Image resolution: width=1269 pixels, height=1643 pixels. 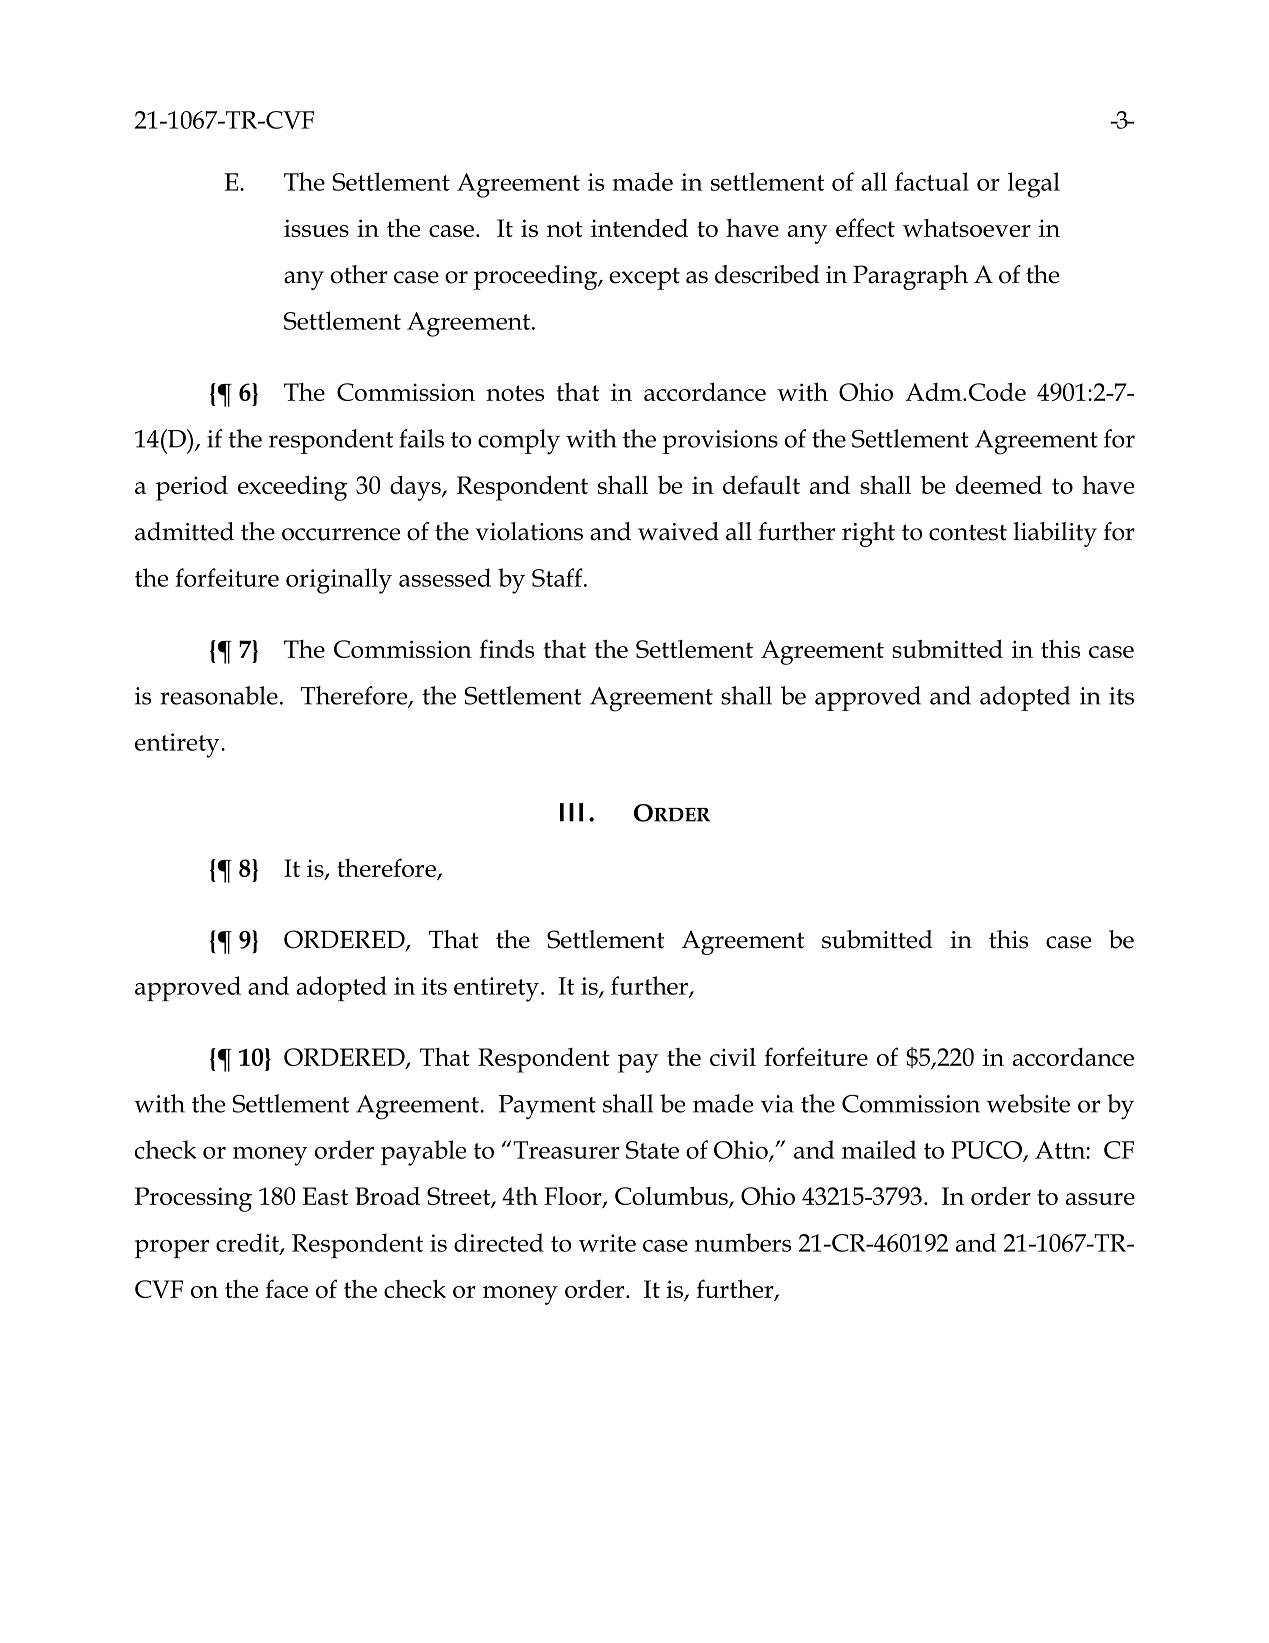 What do you see at coordinates (316, 228) in the page?
I see `issues` at bounding box center [316, 228].
